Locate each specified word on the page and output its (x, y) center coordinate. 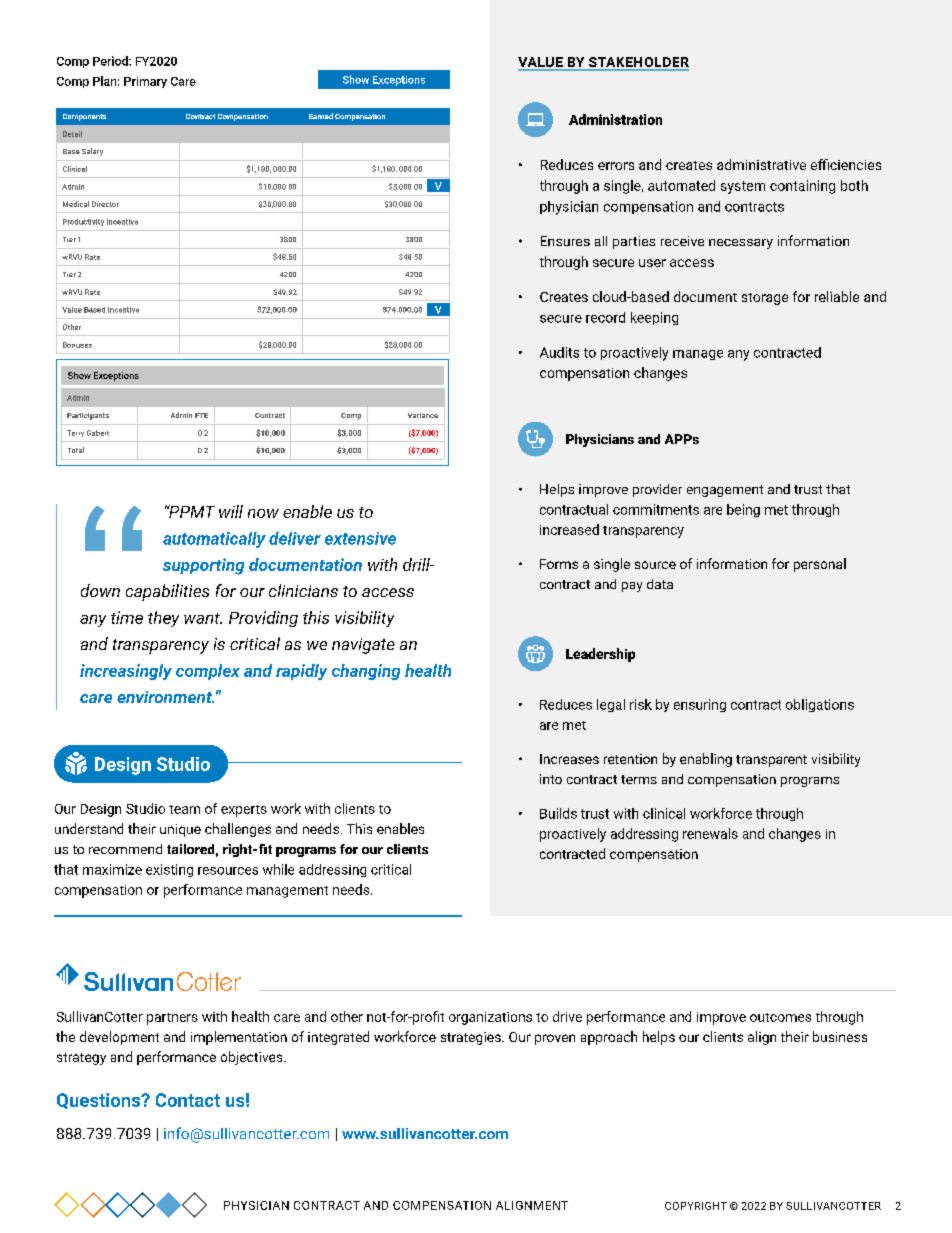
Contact (188, 1100)
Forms (559, 564)
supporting (203, 566)
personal (820, 565)
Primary (145, 82)
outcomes (780, 1017)
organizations (490, 1018)
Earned (321, 116)
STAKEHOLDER (637, 63)
